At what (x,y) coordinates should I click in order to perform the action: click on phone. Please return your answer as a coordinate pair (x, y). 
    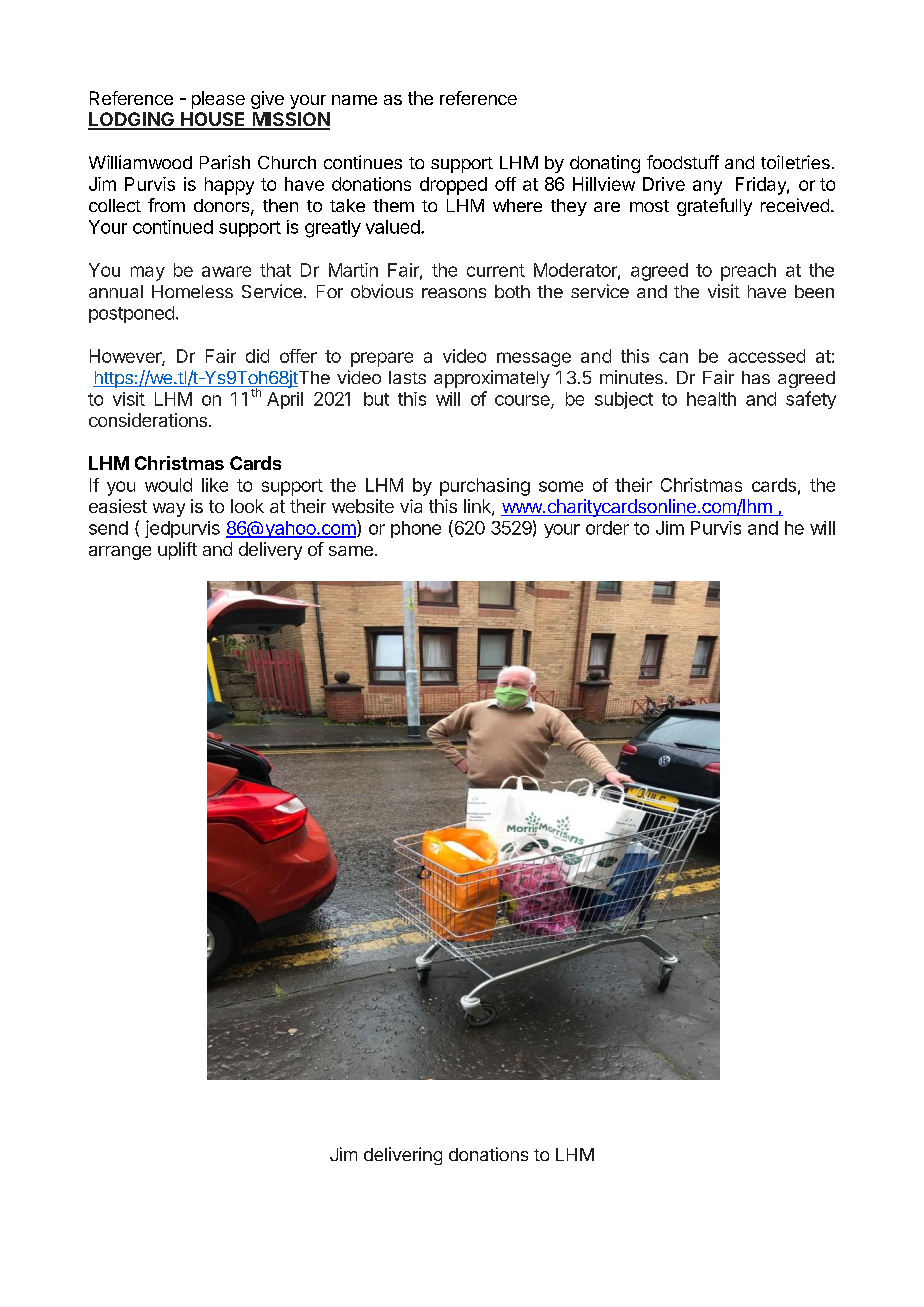
    Looking at the image, I should click on (416, 529).
